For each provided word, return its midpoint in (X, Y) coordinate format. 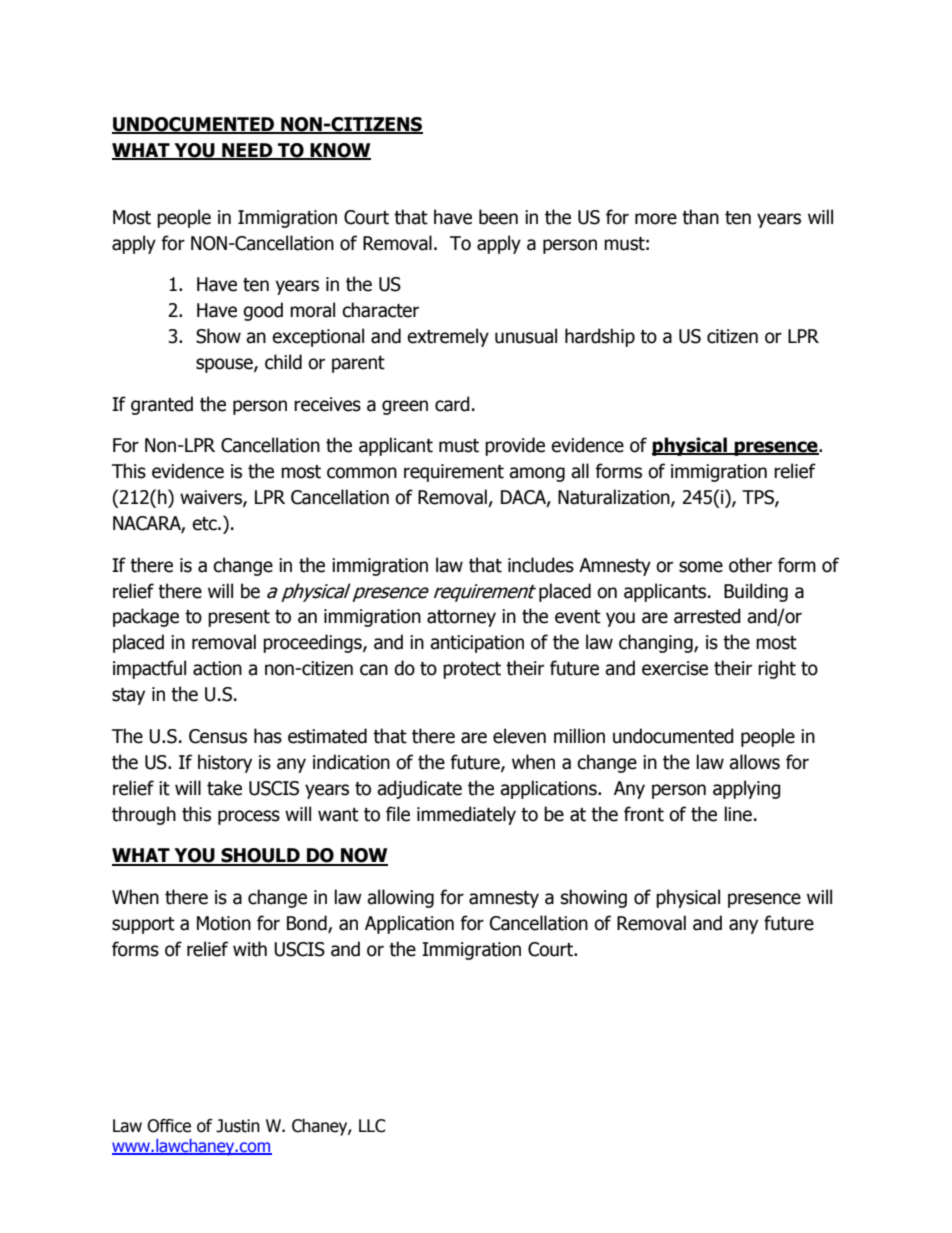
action (217, 668)
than (700, 217)
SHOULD (260, 856)
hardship (600, 337)
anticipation (477, 644)
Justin (238, 1126)
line (738, 814)
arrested (707, 616)
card (452, 404)
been (498, 217)
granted (162, 405)
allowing (400, 898)
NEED (247, 151)
